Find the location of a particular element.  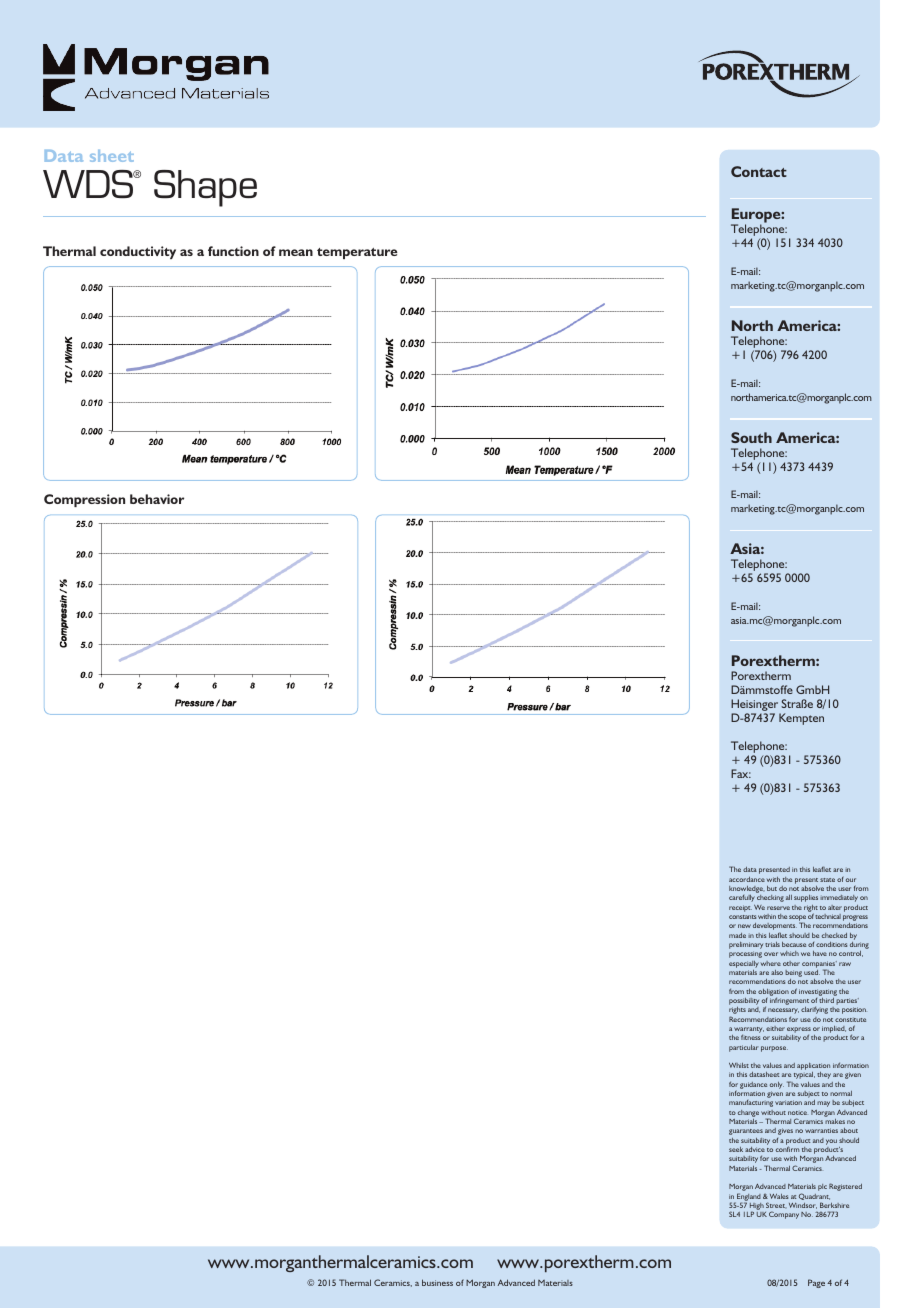

behavior is located at coordinates (157, 499).
